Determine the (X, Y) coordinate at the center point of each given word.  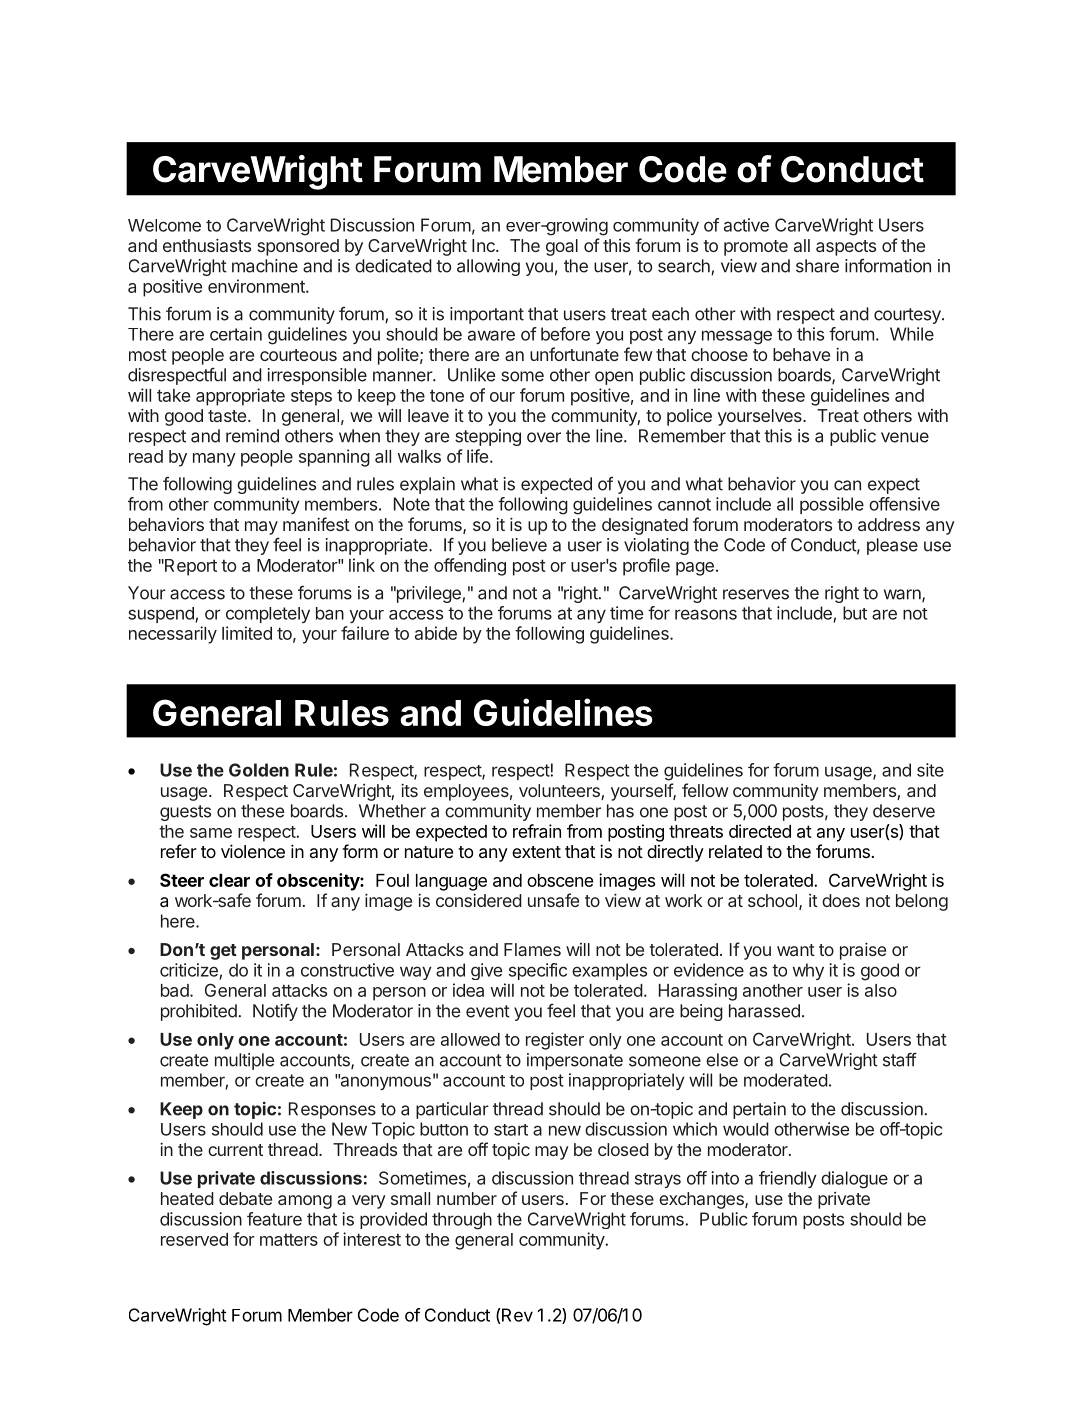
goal (562, 247)
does (841, 900)
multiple (244, 1061)
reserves (756, 594)
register (555, 1041)
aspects (846, 248)
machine (265, 266)
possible (832, 505)
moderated (786, 1080)
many (214, 460)
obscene (560, 880)
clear (229, 880)
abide (436, 633)
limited (247, 633)
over (544, 437)
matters (289, 1240)
